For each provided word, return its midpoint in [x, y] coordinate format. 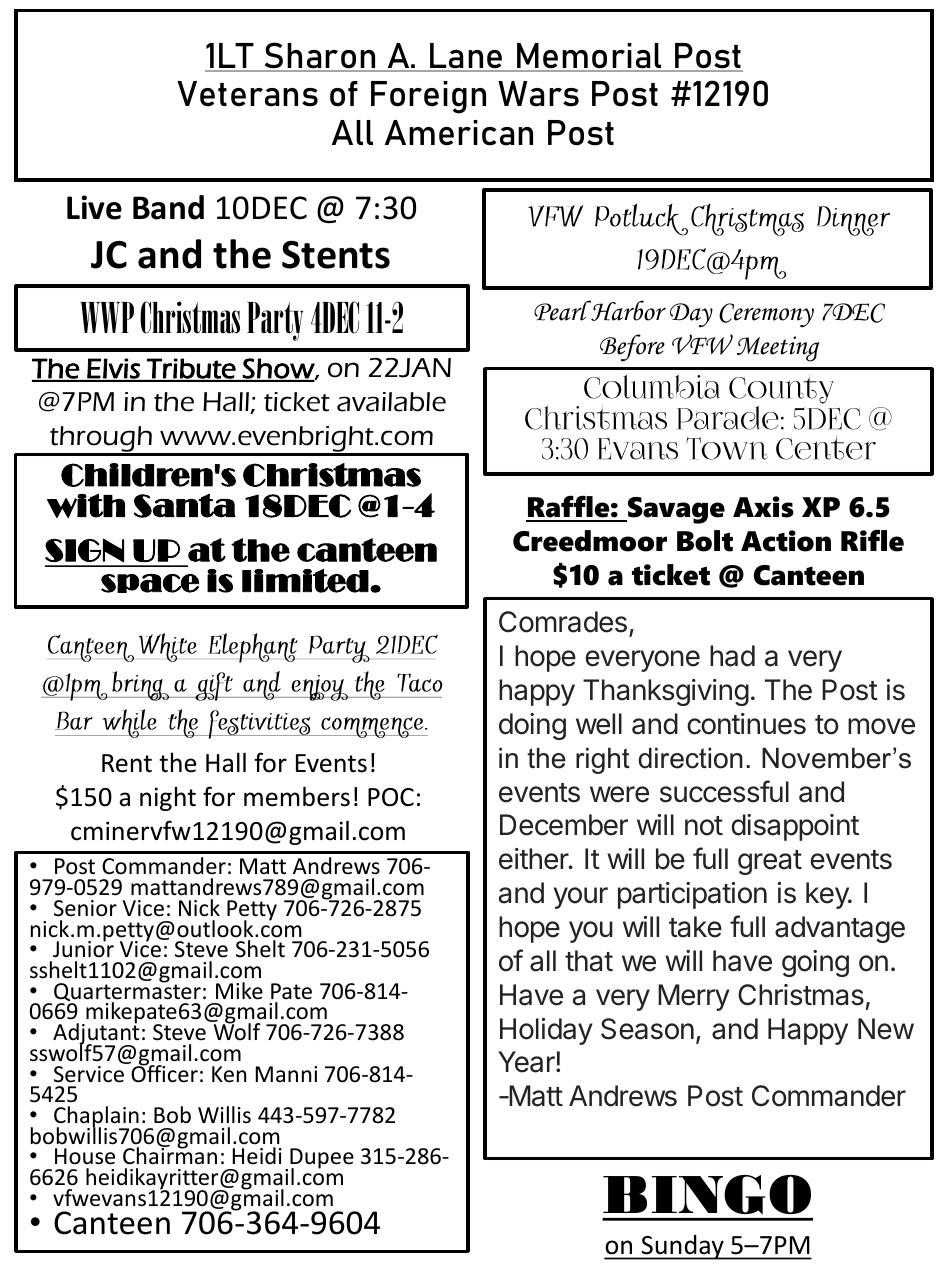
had [732, 656]
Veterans [247, 94]
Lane [466, 57]
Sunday [682, 1247]
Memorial [589, 57]
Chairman [170, 1155]
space [150, 583]
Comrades [563, 622]
